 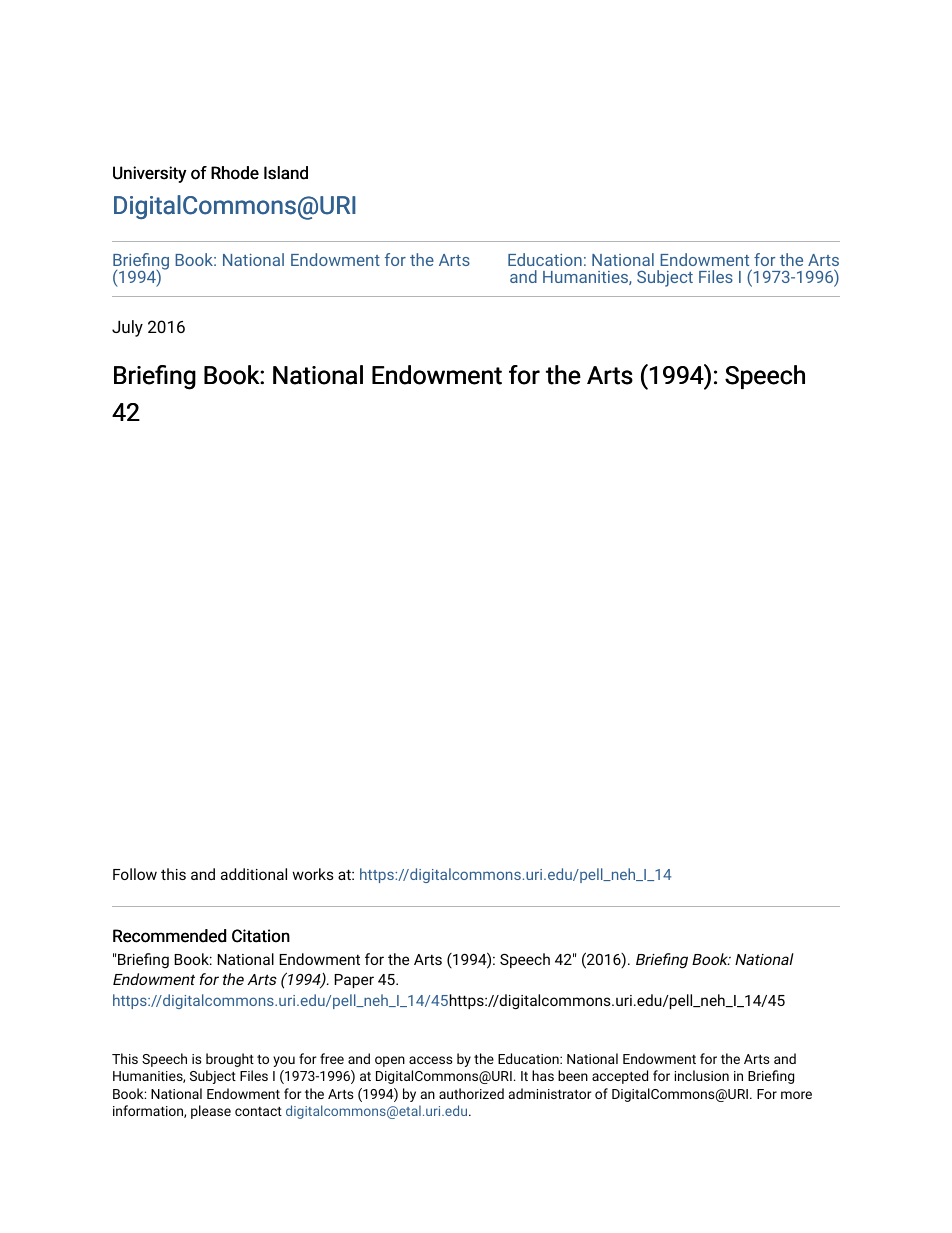 What do you see at coordinates (354, 981) in the screenshot?
I see `Paper` at bounding box center [354, 981].
